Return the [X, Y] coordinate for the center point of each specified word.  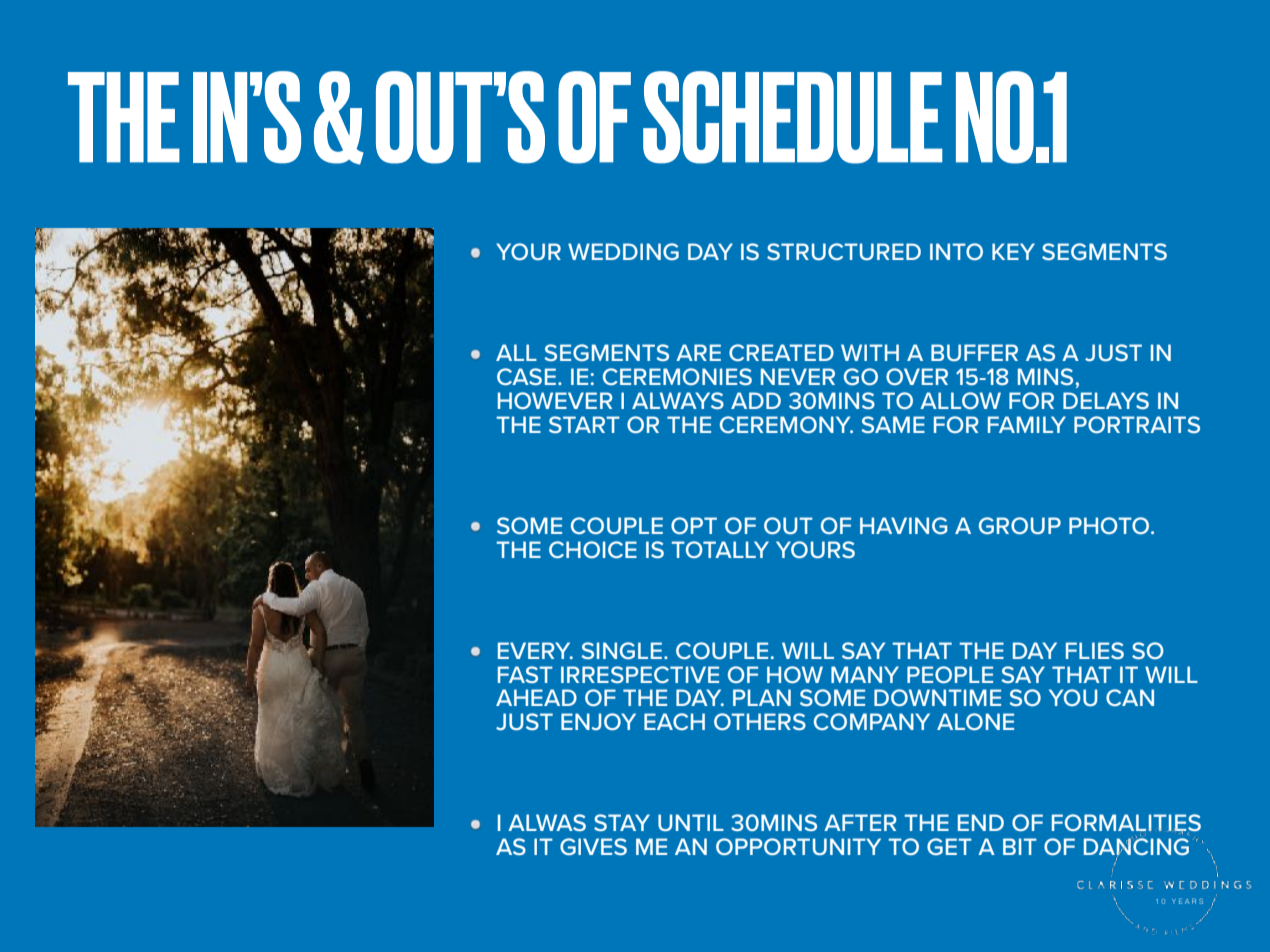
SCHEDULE [792, 117]
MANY [865, 674]
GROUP [1020, 525]
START [584, 424]
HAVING [903, 525]
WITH [870, 352]
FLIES [1095, 650]
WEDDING [623, 251]
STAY [622, 822]
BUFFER [974, 352]
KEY [1013, 251]
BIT [1020, 846]
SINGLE [621, 650]
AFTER [860, 822]
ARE [698, 352]
